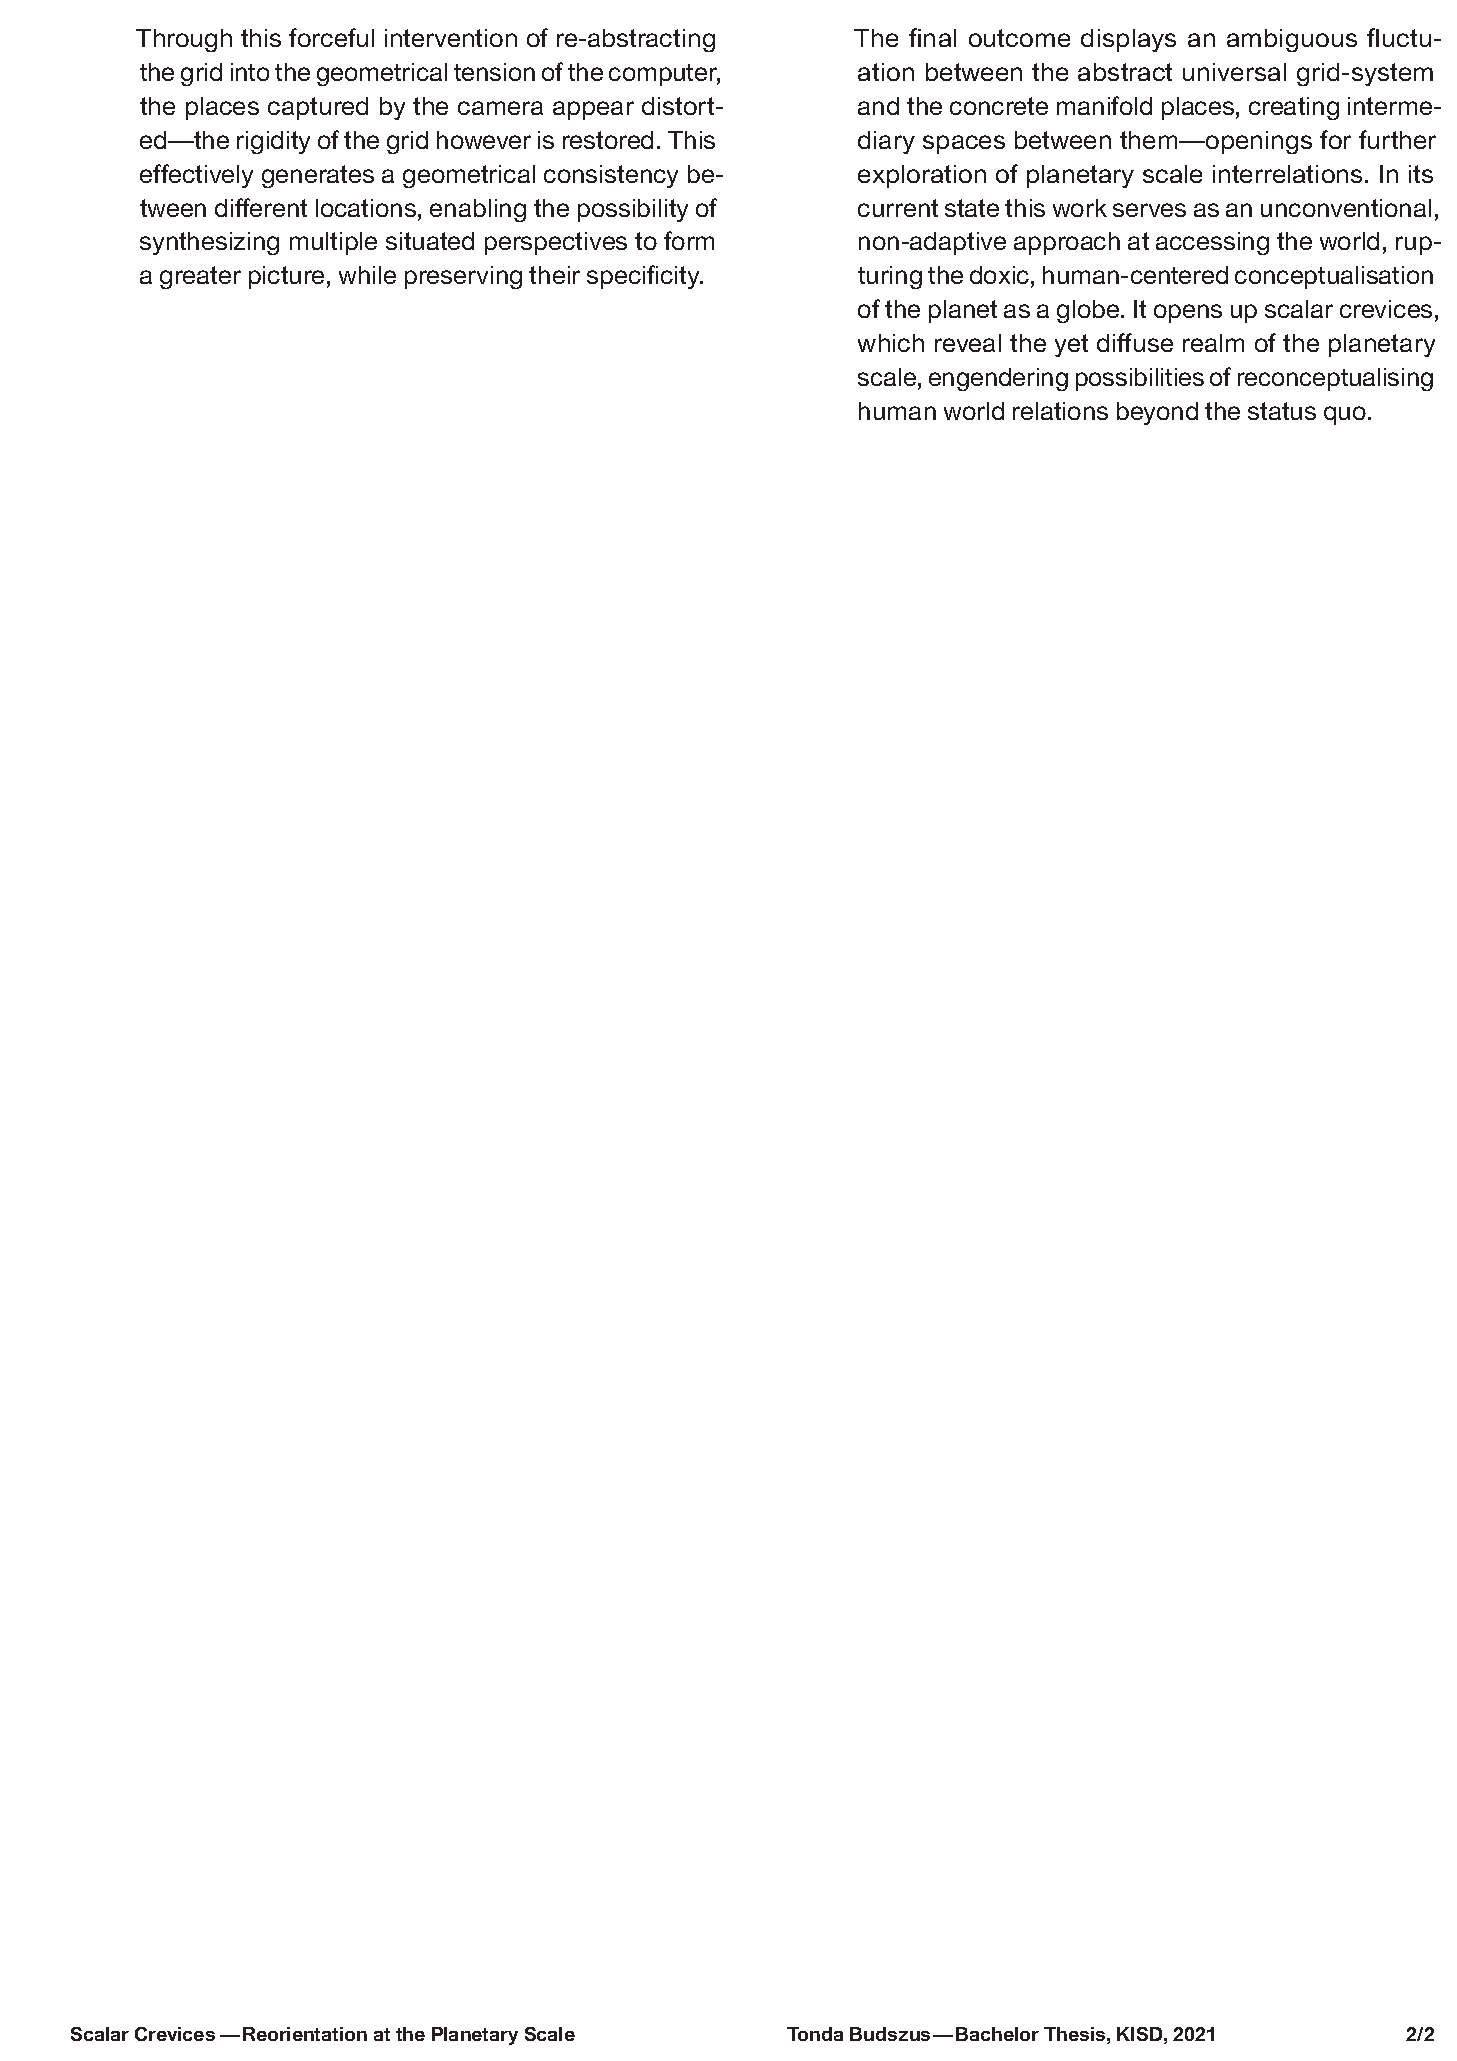 Image resolution: width=1457 pixels, height=2061 pixels. I want to click on captured, so click(318, 108).
